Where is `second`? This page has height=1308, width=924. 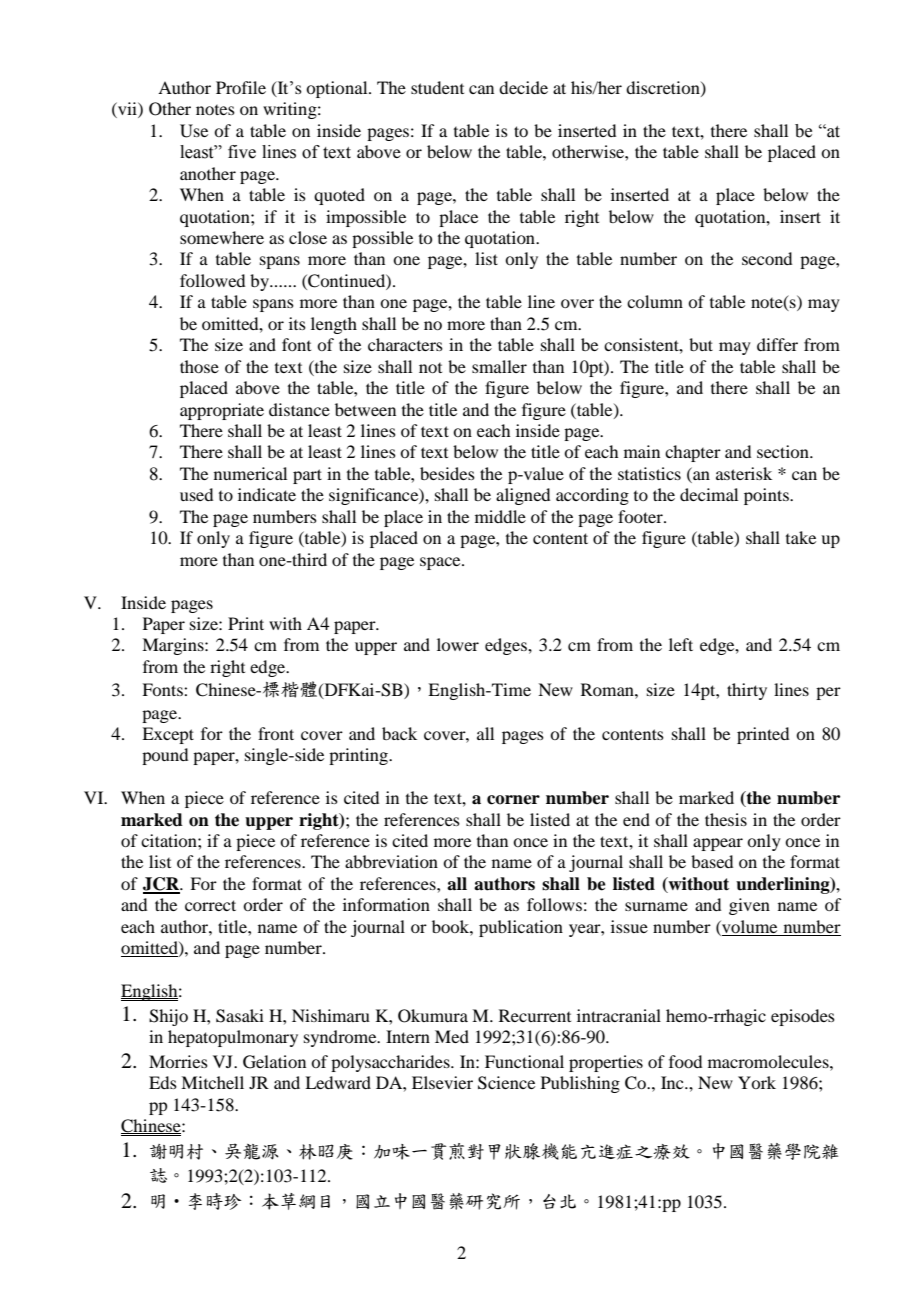
second is located at coordinates (767, 258).
